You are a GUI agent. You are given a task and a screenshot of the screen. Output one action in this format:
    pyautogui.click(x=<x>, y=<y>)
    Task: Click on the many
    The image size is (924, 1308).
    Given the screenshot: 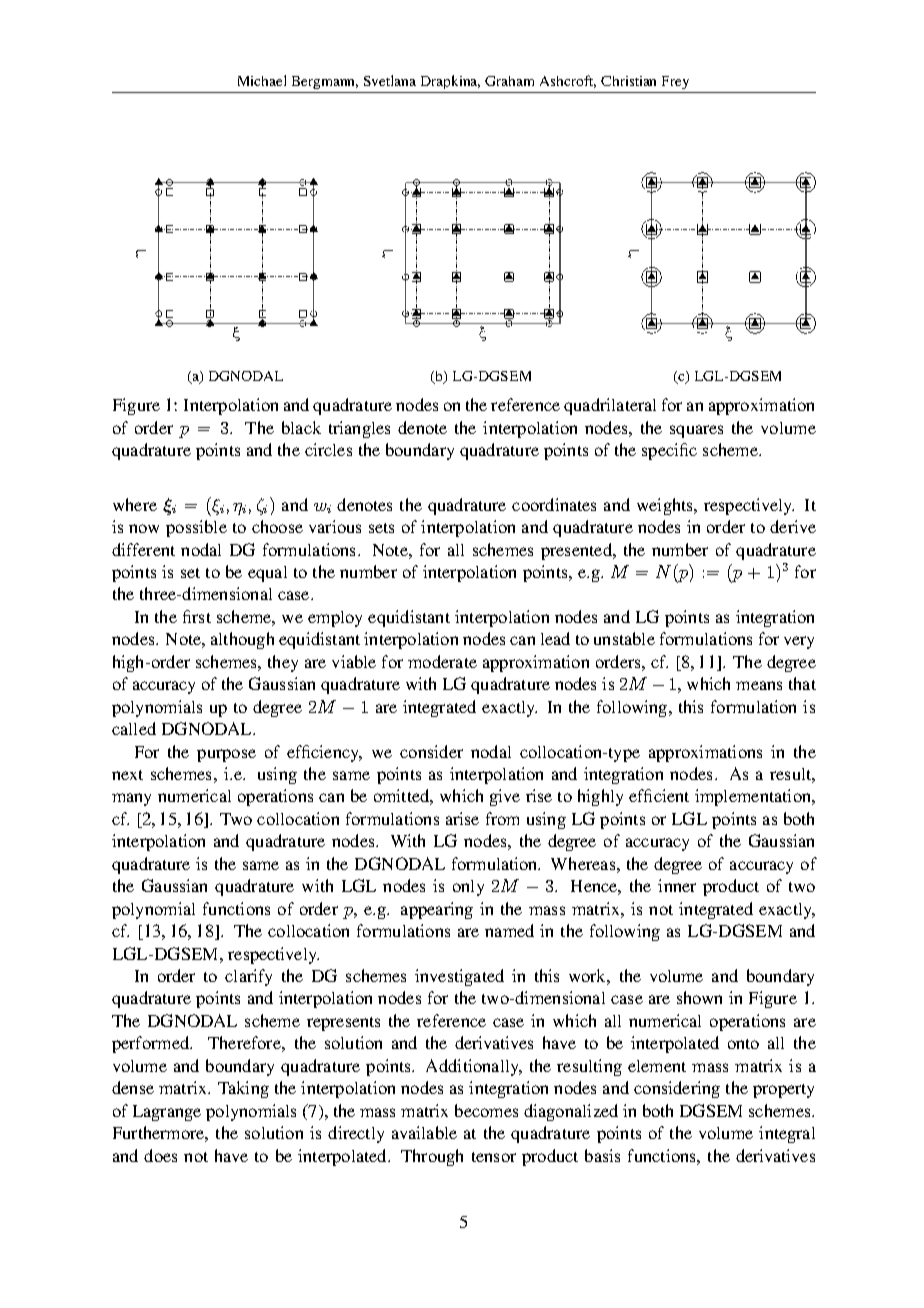 What is the action you would take?
    pyautogui.click(x=131, y=799)
